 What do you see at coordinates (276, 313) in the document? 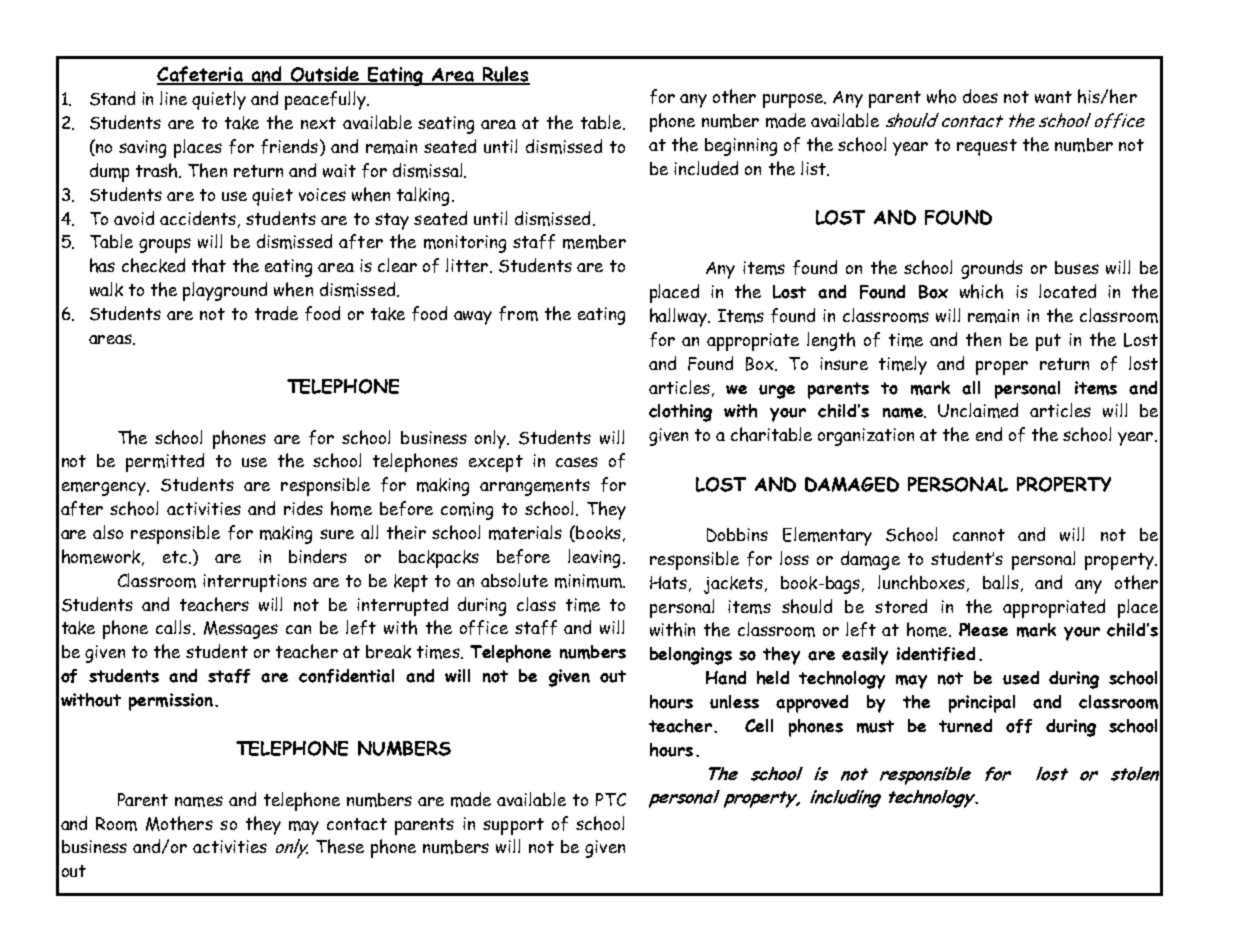
I see `trade` at bounding box center [276, 313].
